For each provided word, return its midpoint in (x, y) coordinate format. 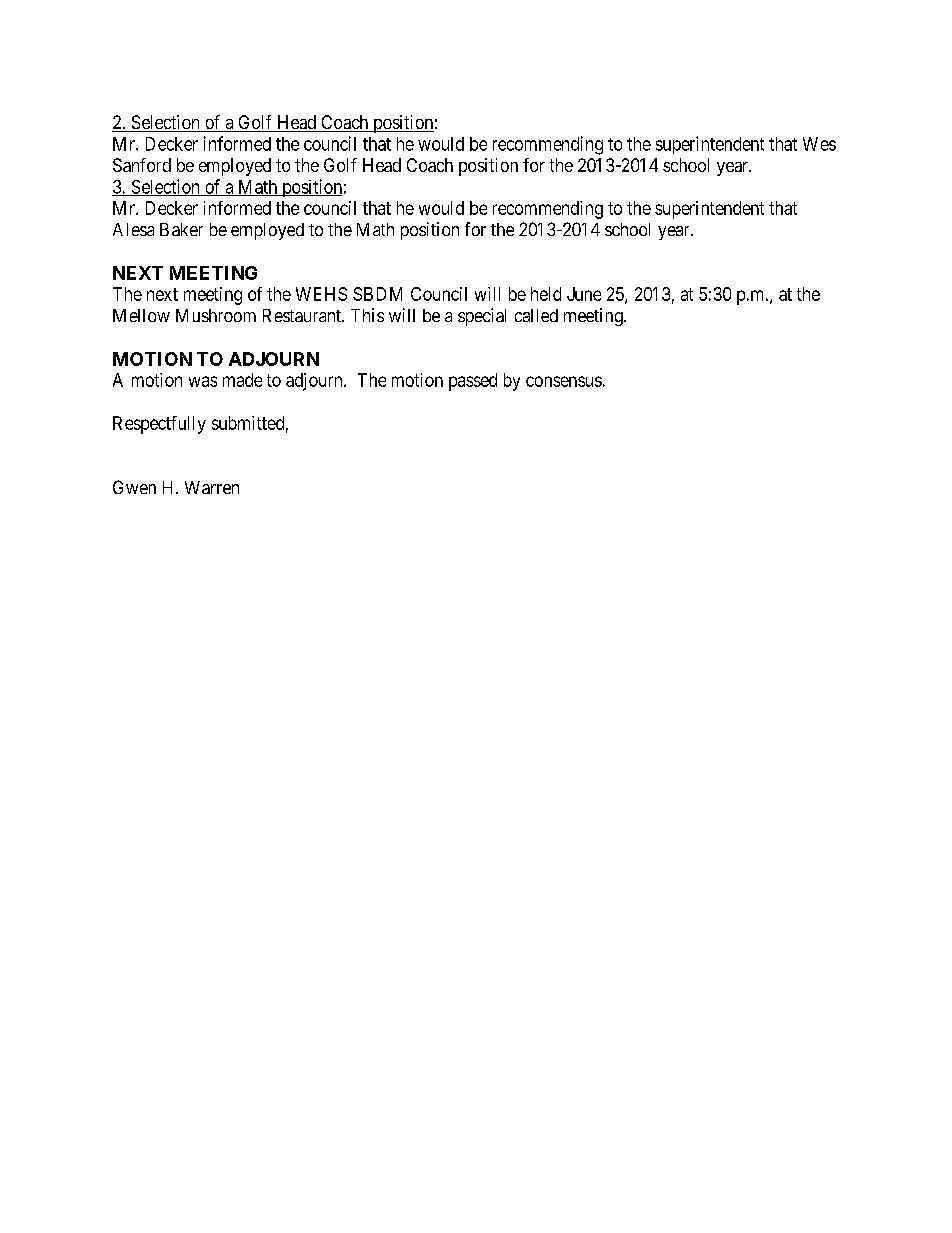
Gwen (134, 487)
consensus (564, 381)
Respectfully (159, 425)
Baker (181, 229)
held (546, 294)
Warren (212, 487)
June (584, 294)
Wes (819, 144)
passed (473, 382)
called (536, 315)
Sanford (142, 165)
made (242, 380)
